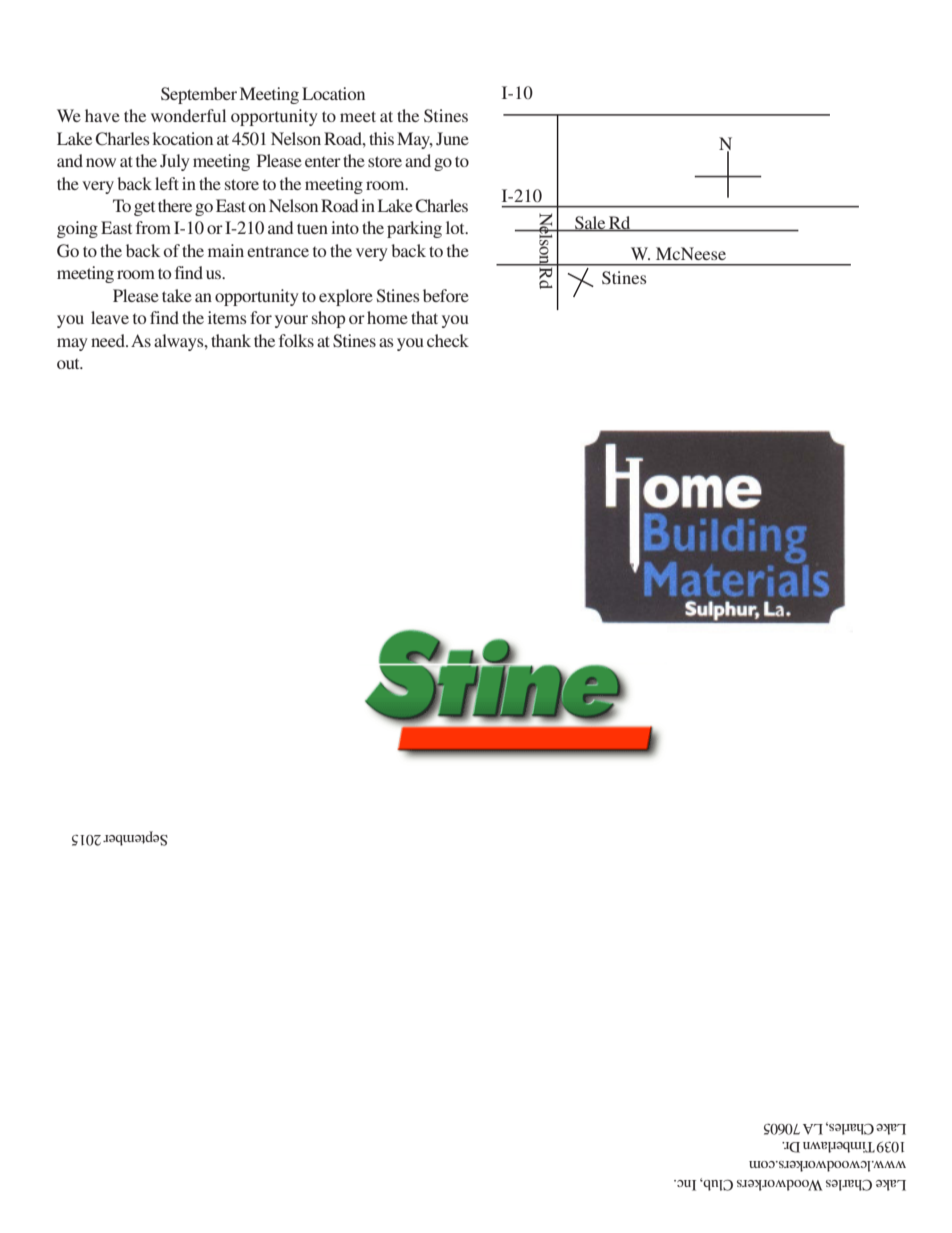 The width and height of the screenshot is (952, 1233). Describe the element at coordinates (333, 93) in the screenshot. I see `Location` at that location.
